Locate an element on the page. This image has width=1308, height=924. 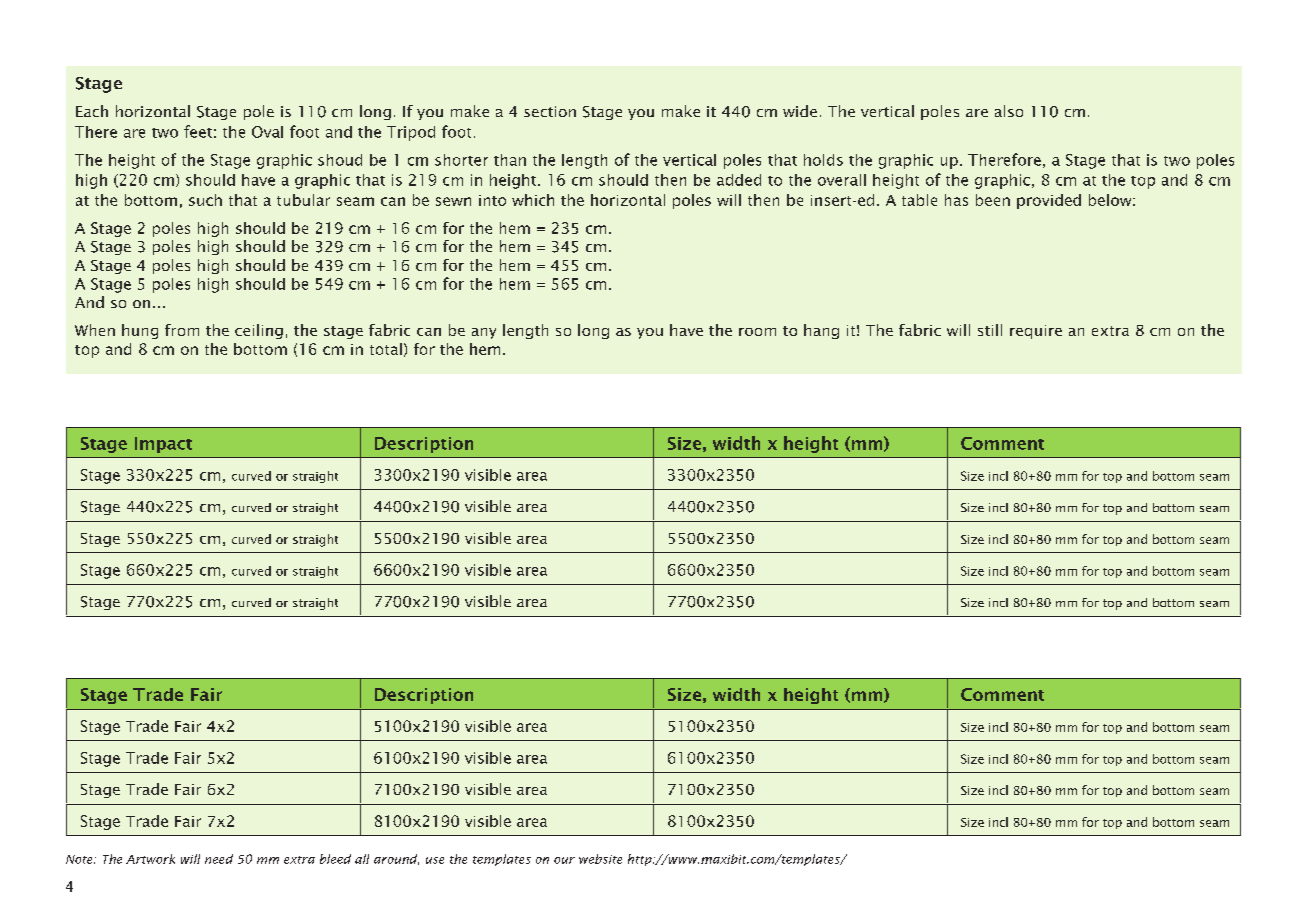
require is located at coordinates (1036, 332).
